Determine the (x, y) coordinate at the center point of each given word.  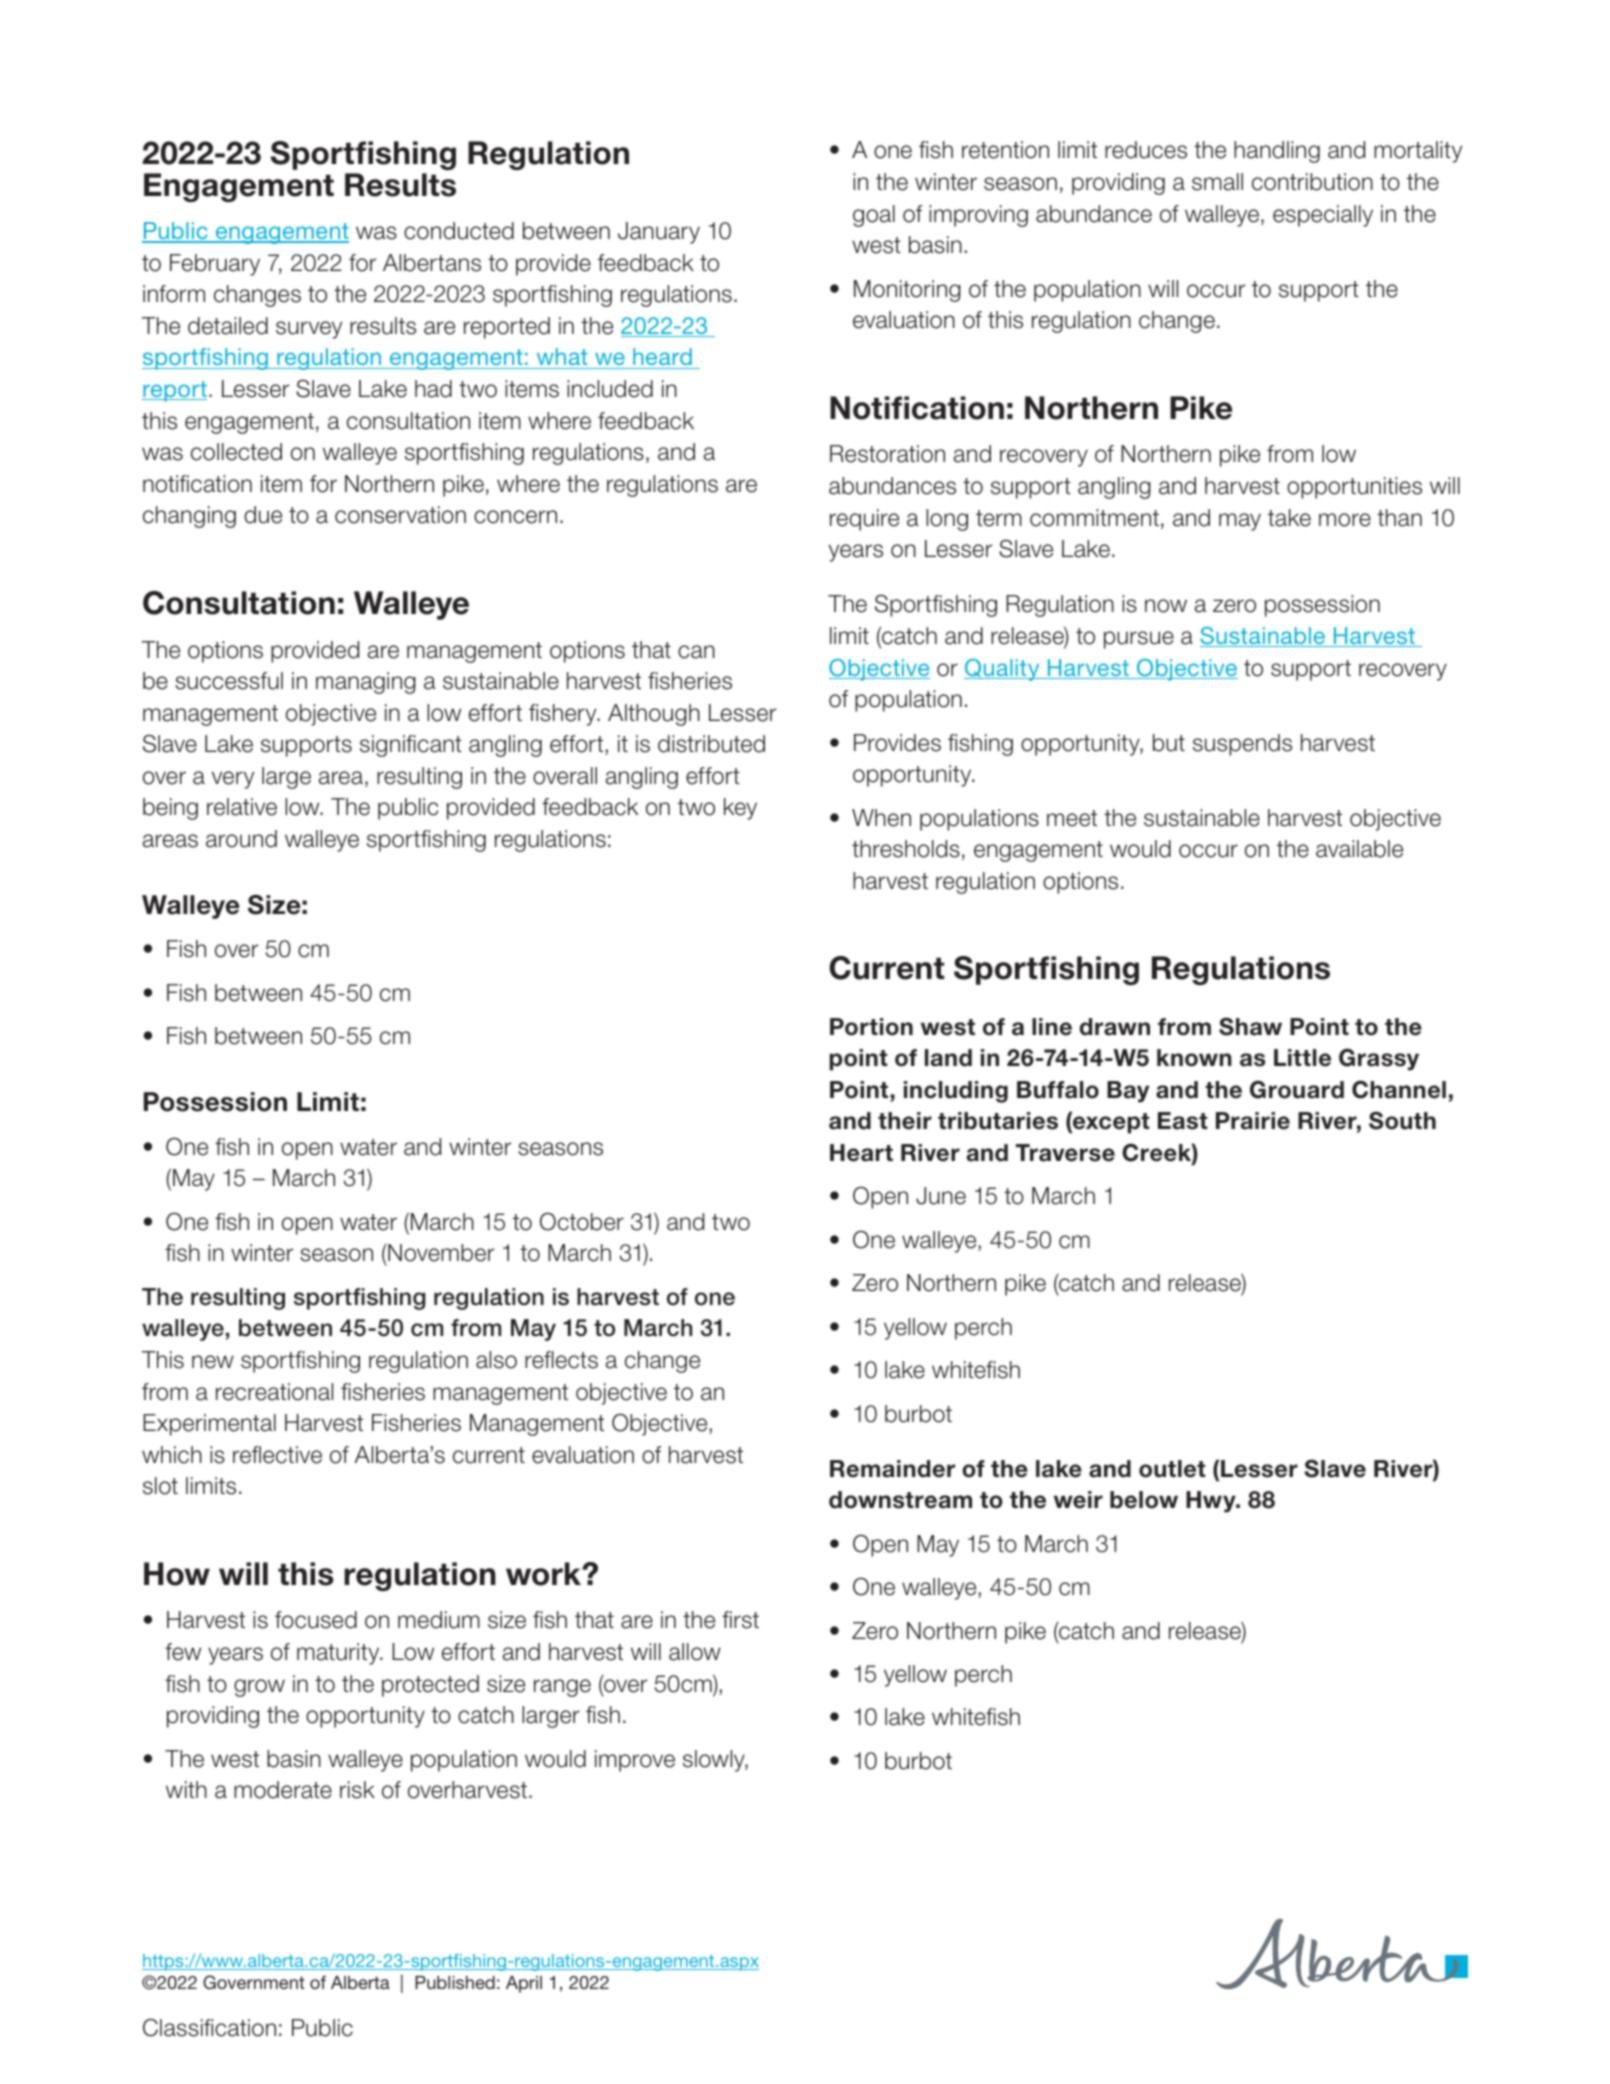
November (440, 1253)
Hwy (1212, 1502)
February (215, 265)
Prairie (1253, 1121)
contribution (1312, 182)
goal (874, 216)
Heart (861, 1153)
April (524, 1984)
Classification (209, 2027)
